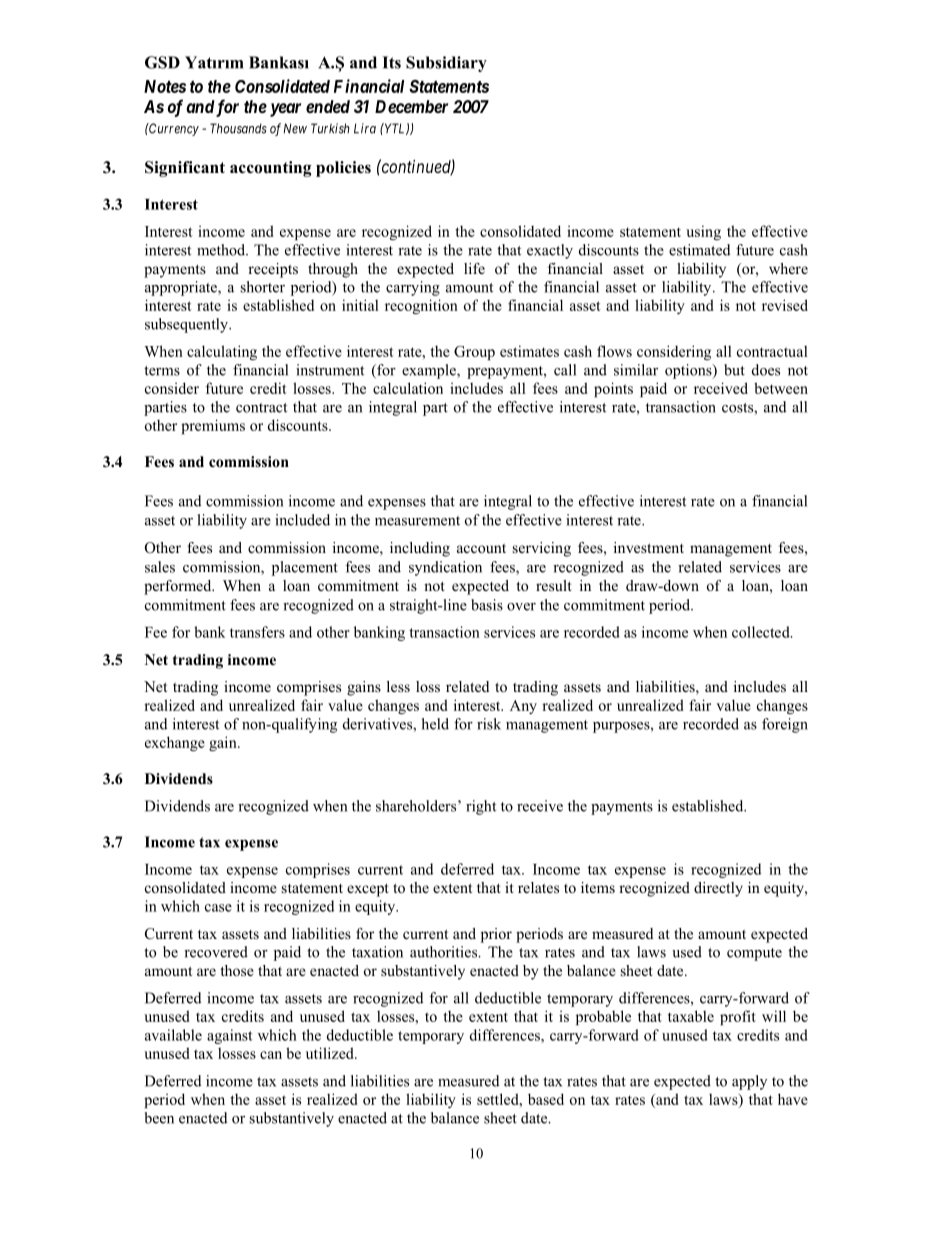  What do you see at coordinates (546, 1099) in the screenshot?
I see `based` at bounding box center [546, 1099].
